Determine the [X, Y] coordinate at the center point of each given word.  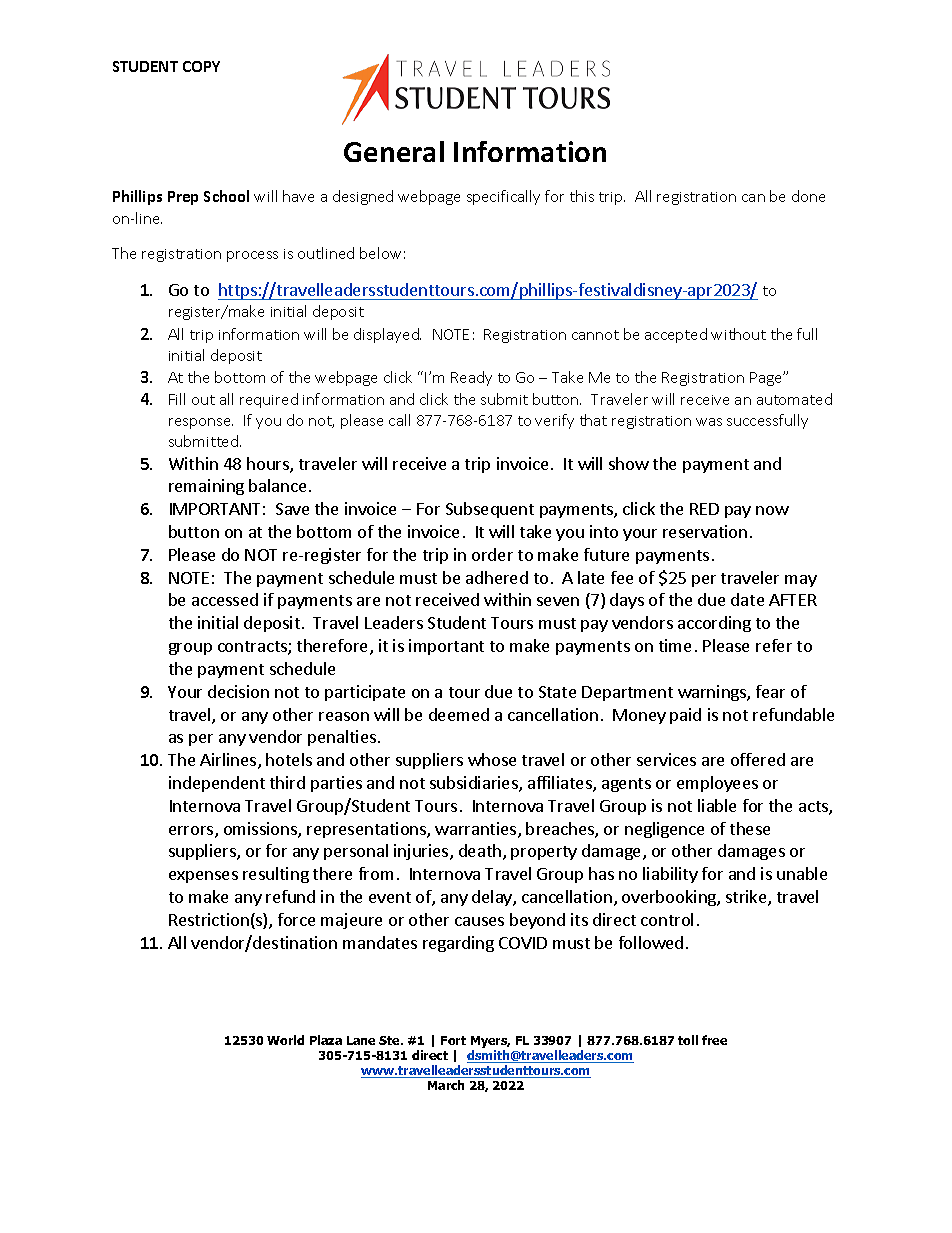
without [738, 334]
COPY [201, 66]
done [808, 196]
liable [717, 805]
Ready [471, 378]
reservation [705, 531]
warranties [477, 830]
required [269, 400]
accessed [225, 599]
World [285, 1040]
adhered [497, 577]
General [394, 151]
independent [217, 784]
